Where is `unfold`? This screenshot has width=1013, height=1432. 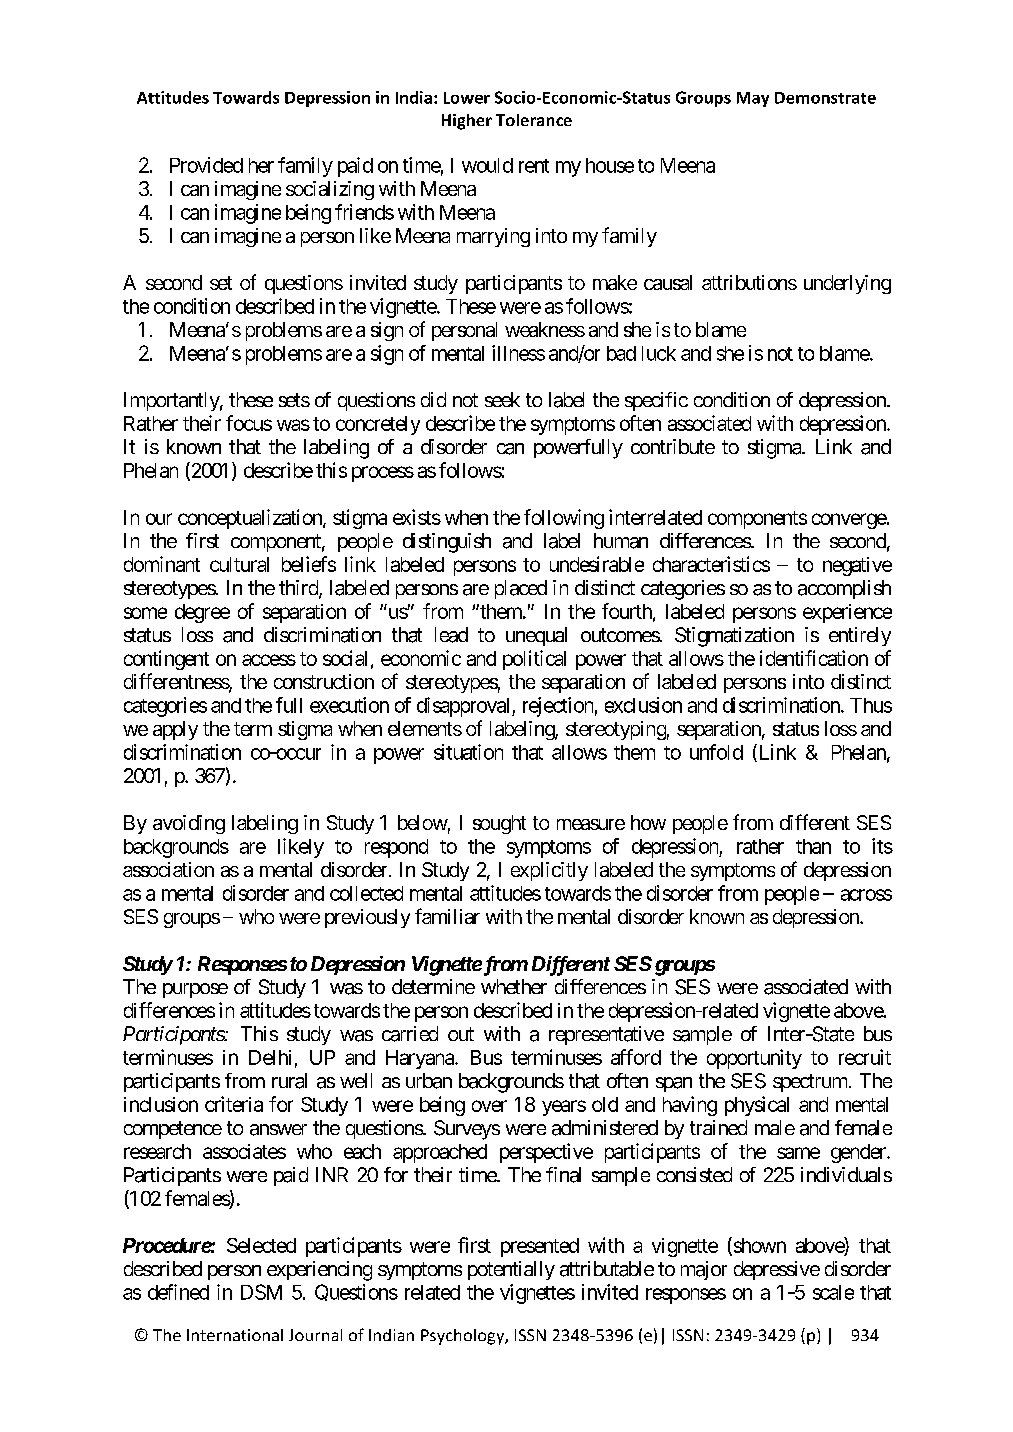 unfold is located at coordinates (716, 752).
